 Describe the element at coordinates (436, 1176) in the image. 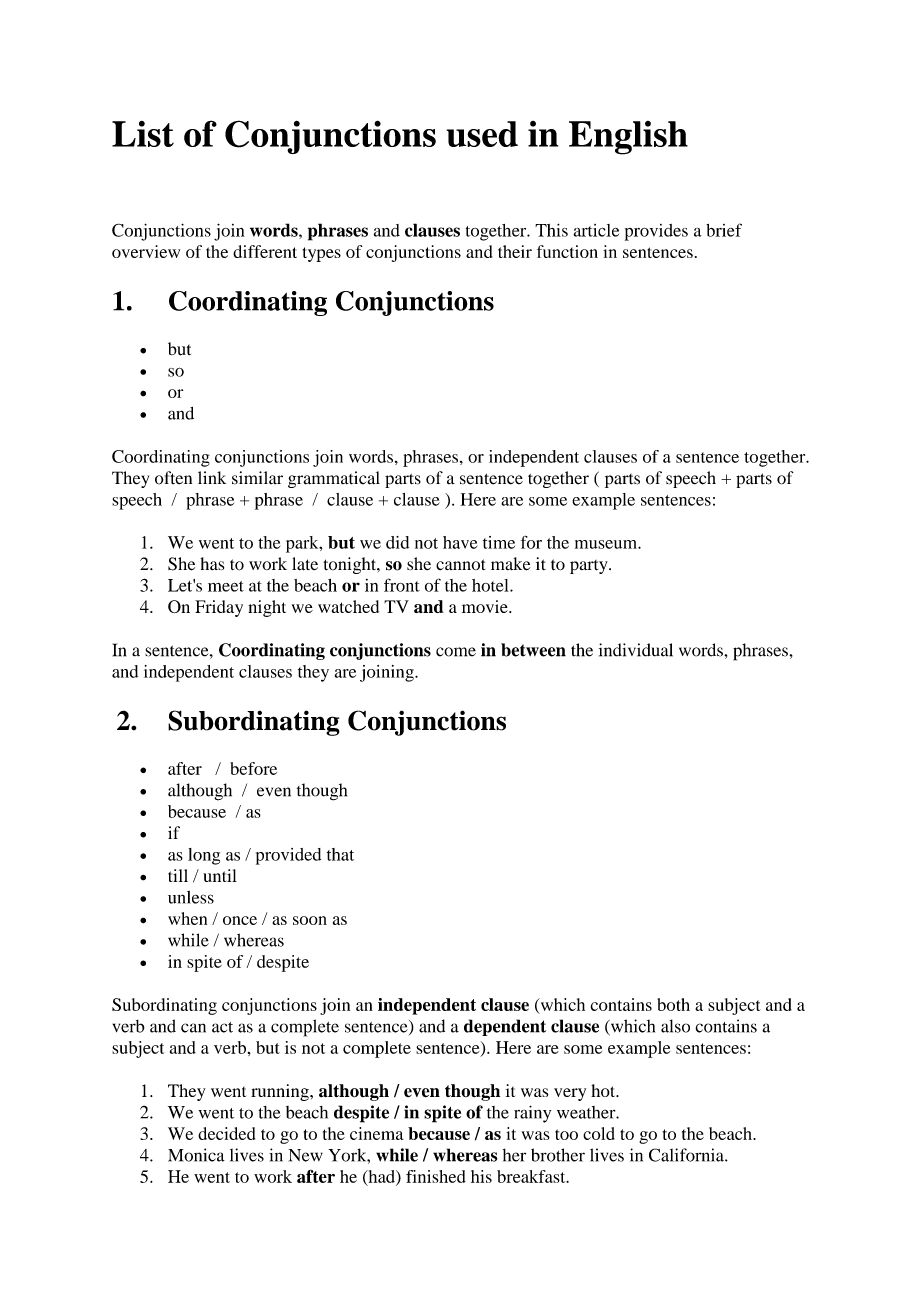

I see `finished` at that location.
